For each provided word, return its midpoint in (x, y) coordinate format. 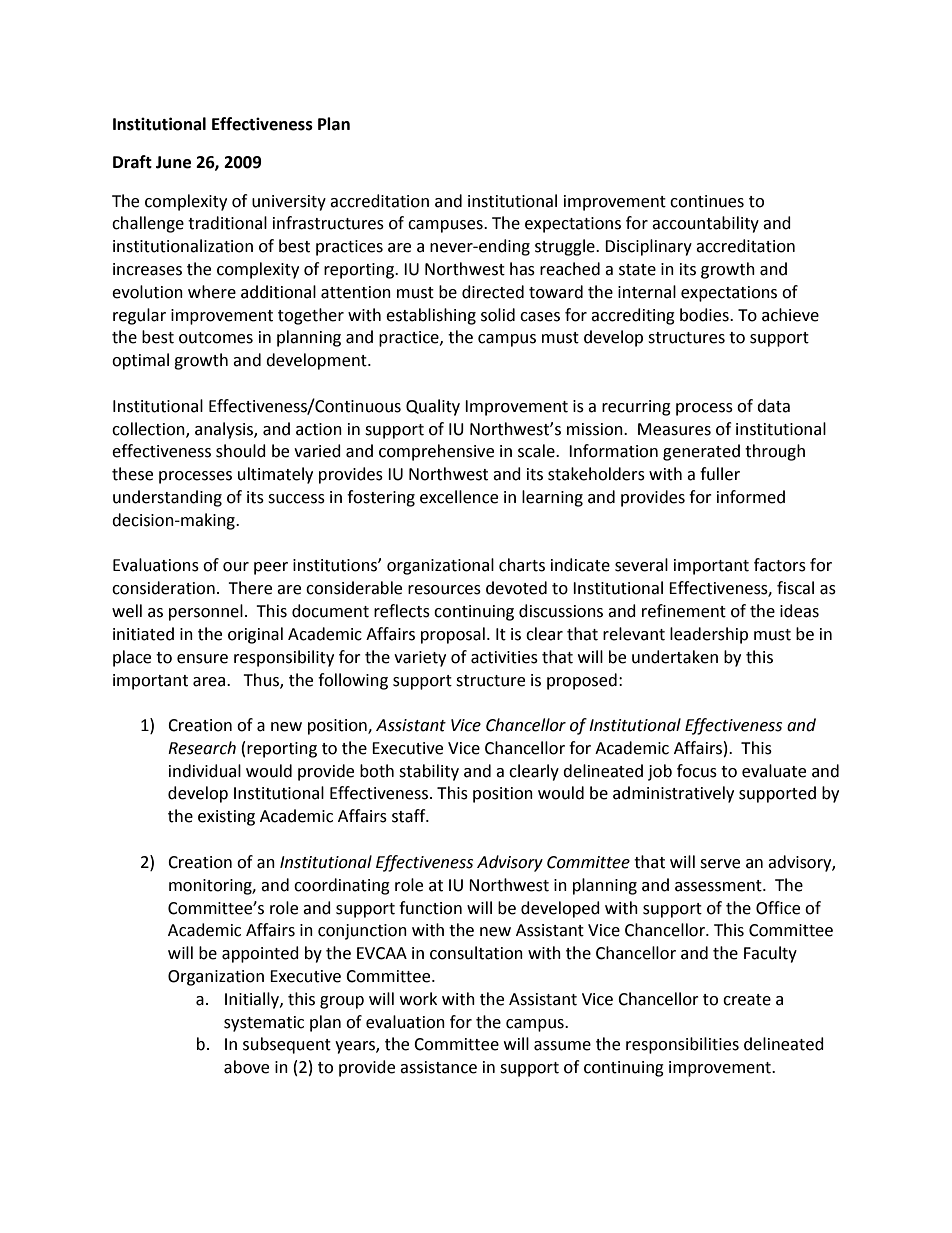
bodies (705, 315)
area (210, 682)
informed (751, 497)
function (430, 908)
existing (226, 818)
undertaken (675, 657)
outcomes (216, 338)
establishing (431, 316)
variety (420, 659)
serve (720, 864)
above (246, 1067)
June (173, 162)
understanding (167, 498)
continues (707, 201)
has (522, 269)
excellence (459, 497)
